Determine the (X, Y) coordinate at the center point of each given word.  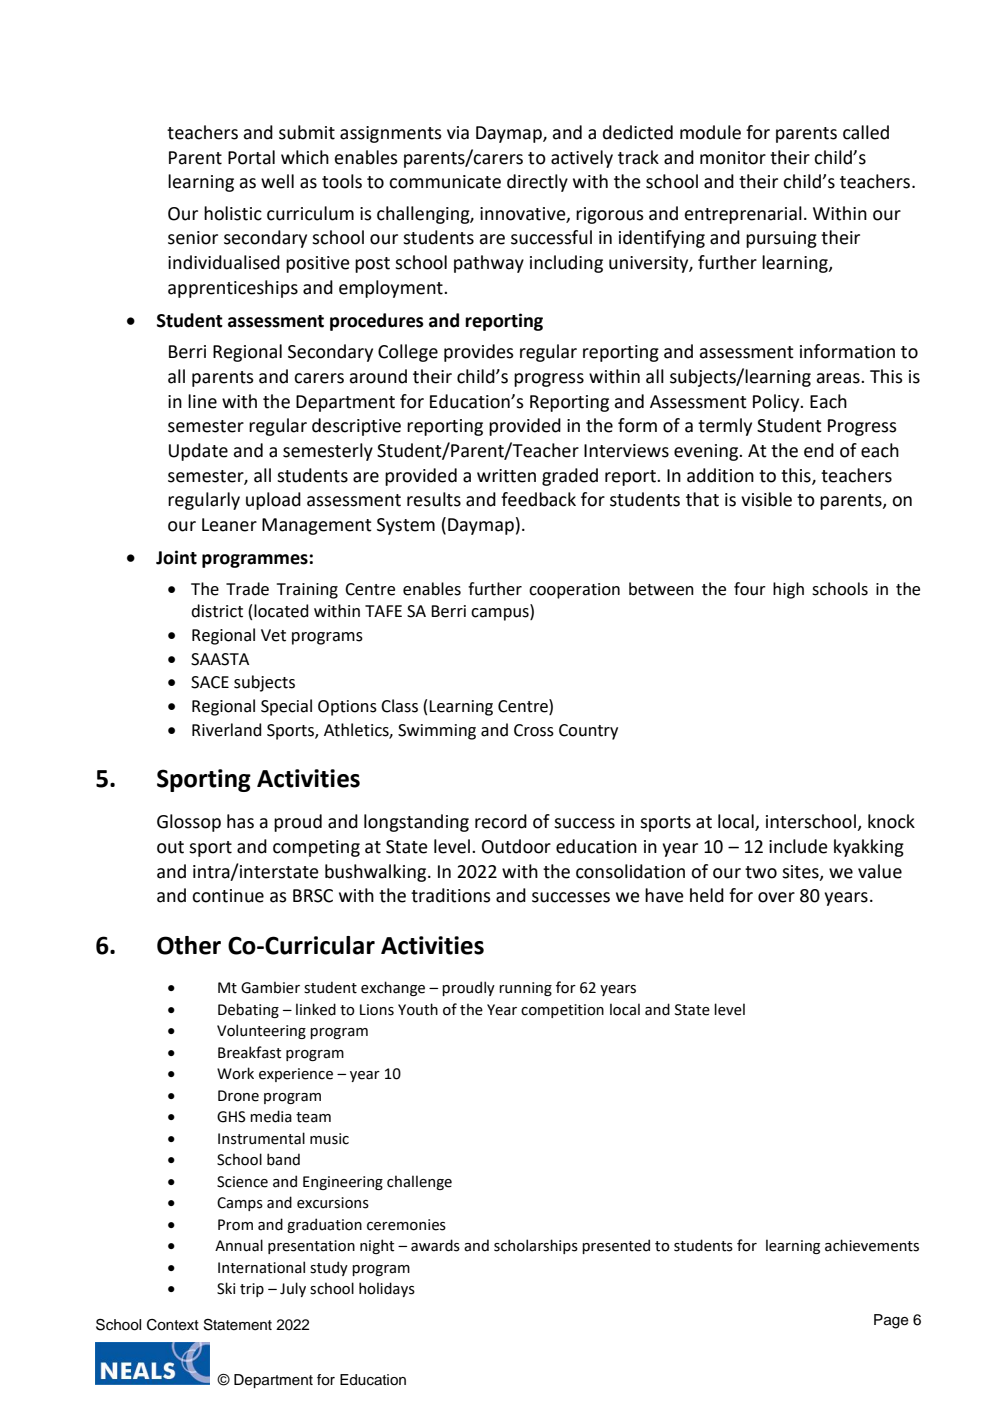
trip (252, 1290)
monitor (733, 158)
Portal (251, 157)
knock (891, 821)
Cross (534, 730)
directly (537, 183)
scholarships (536, 1246)
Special (286, 707)
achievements (872, 1245)
